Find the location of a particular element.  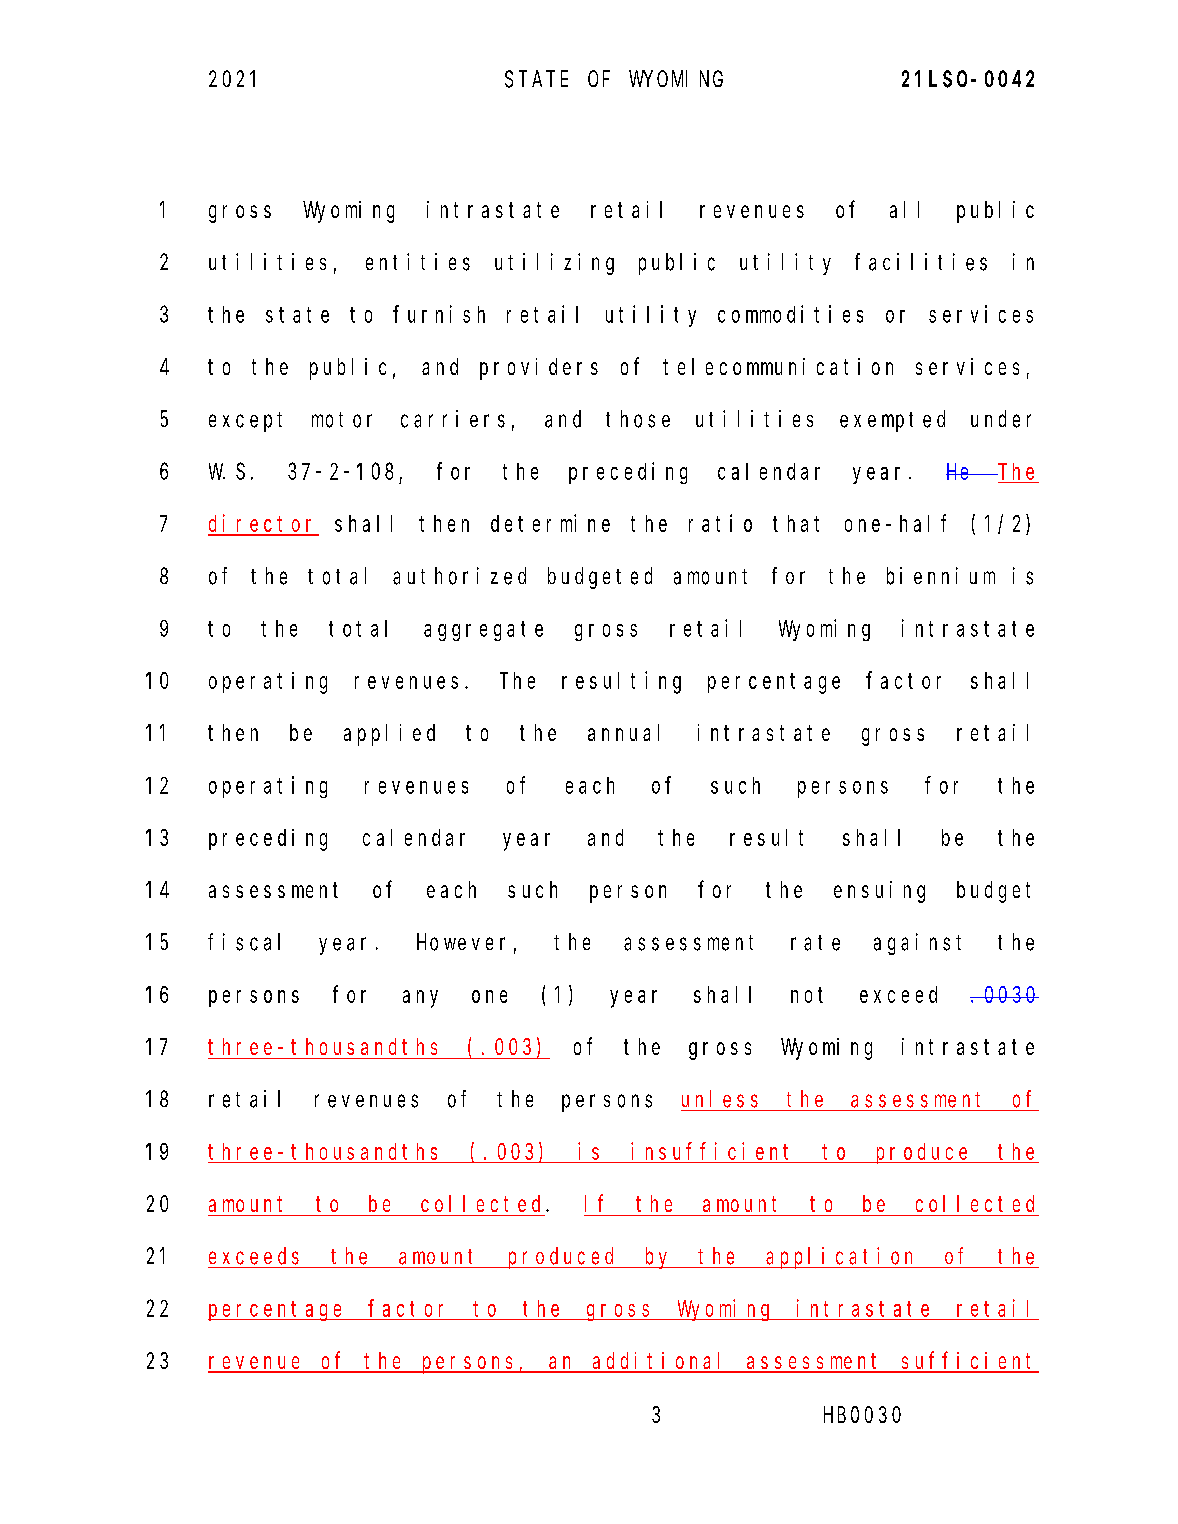

commodities is located at coordinates (790, 314).
